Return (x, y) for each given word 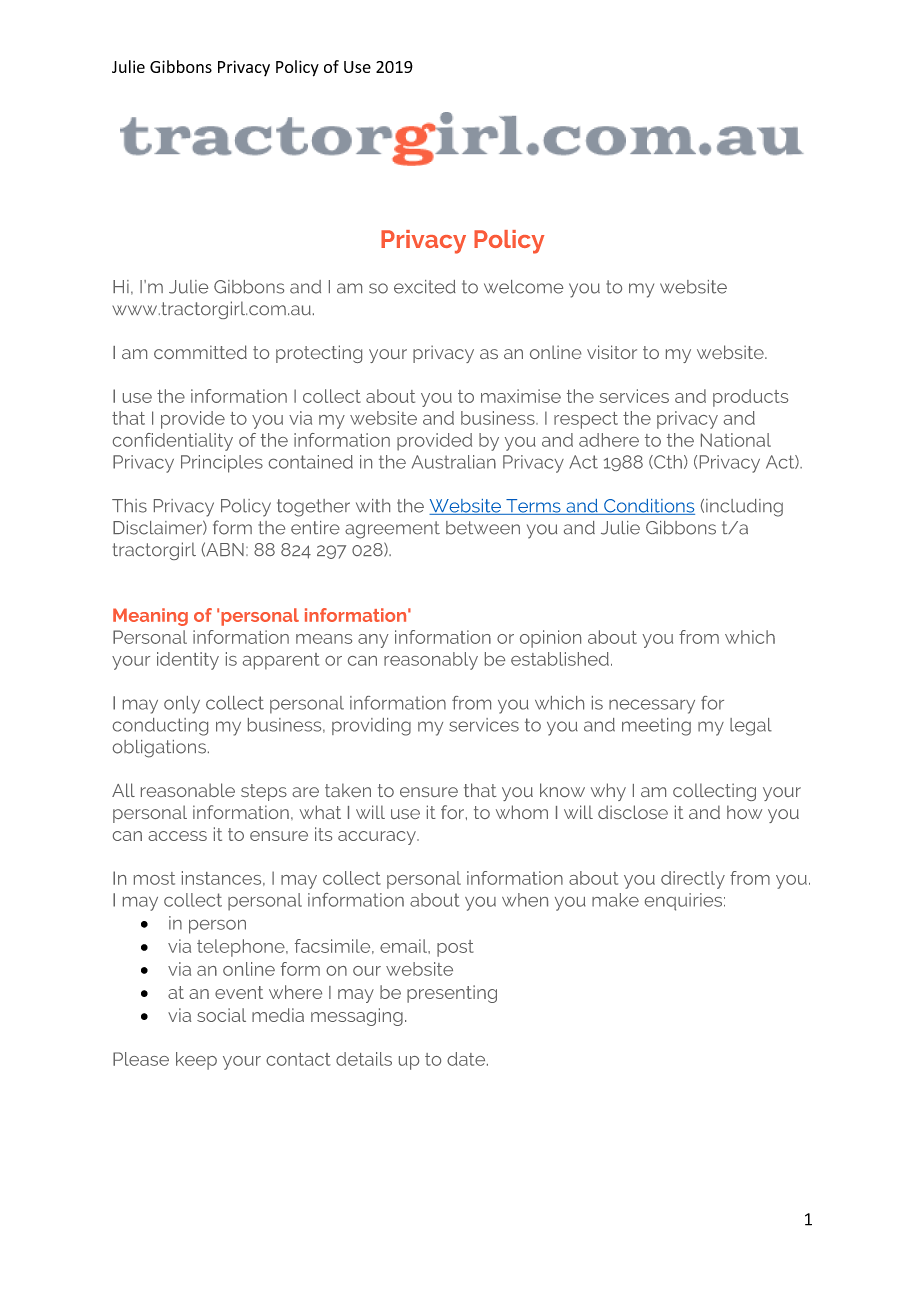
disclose (633, 812)
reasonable (188, 790)
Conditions (648, 507)
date (467, 1059)
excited (425, 287)
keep (196, 1061)
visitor (612, 352)
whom (522, 812)
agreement (392, 530)
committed (200, 352)
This (129, 506)
